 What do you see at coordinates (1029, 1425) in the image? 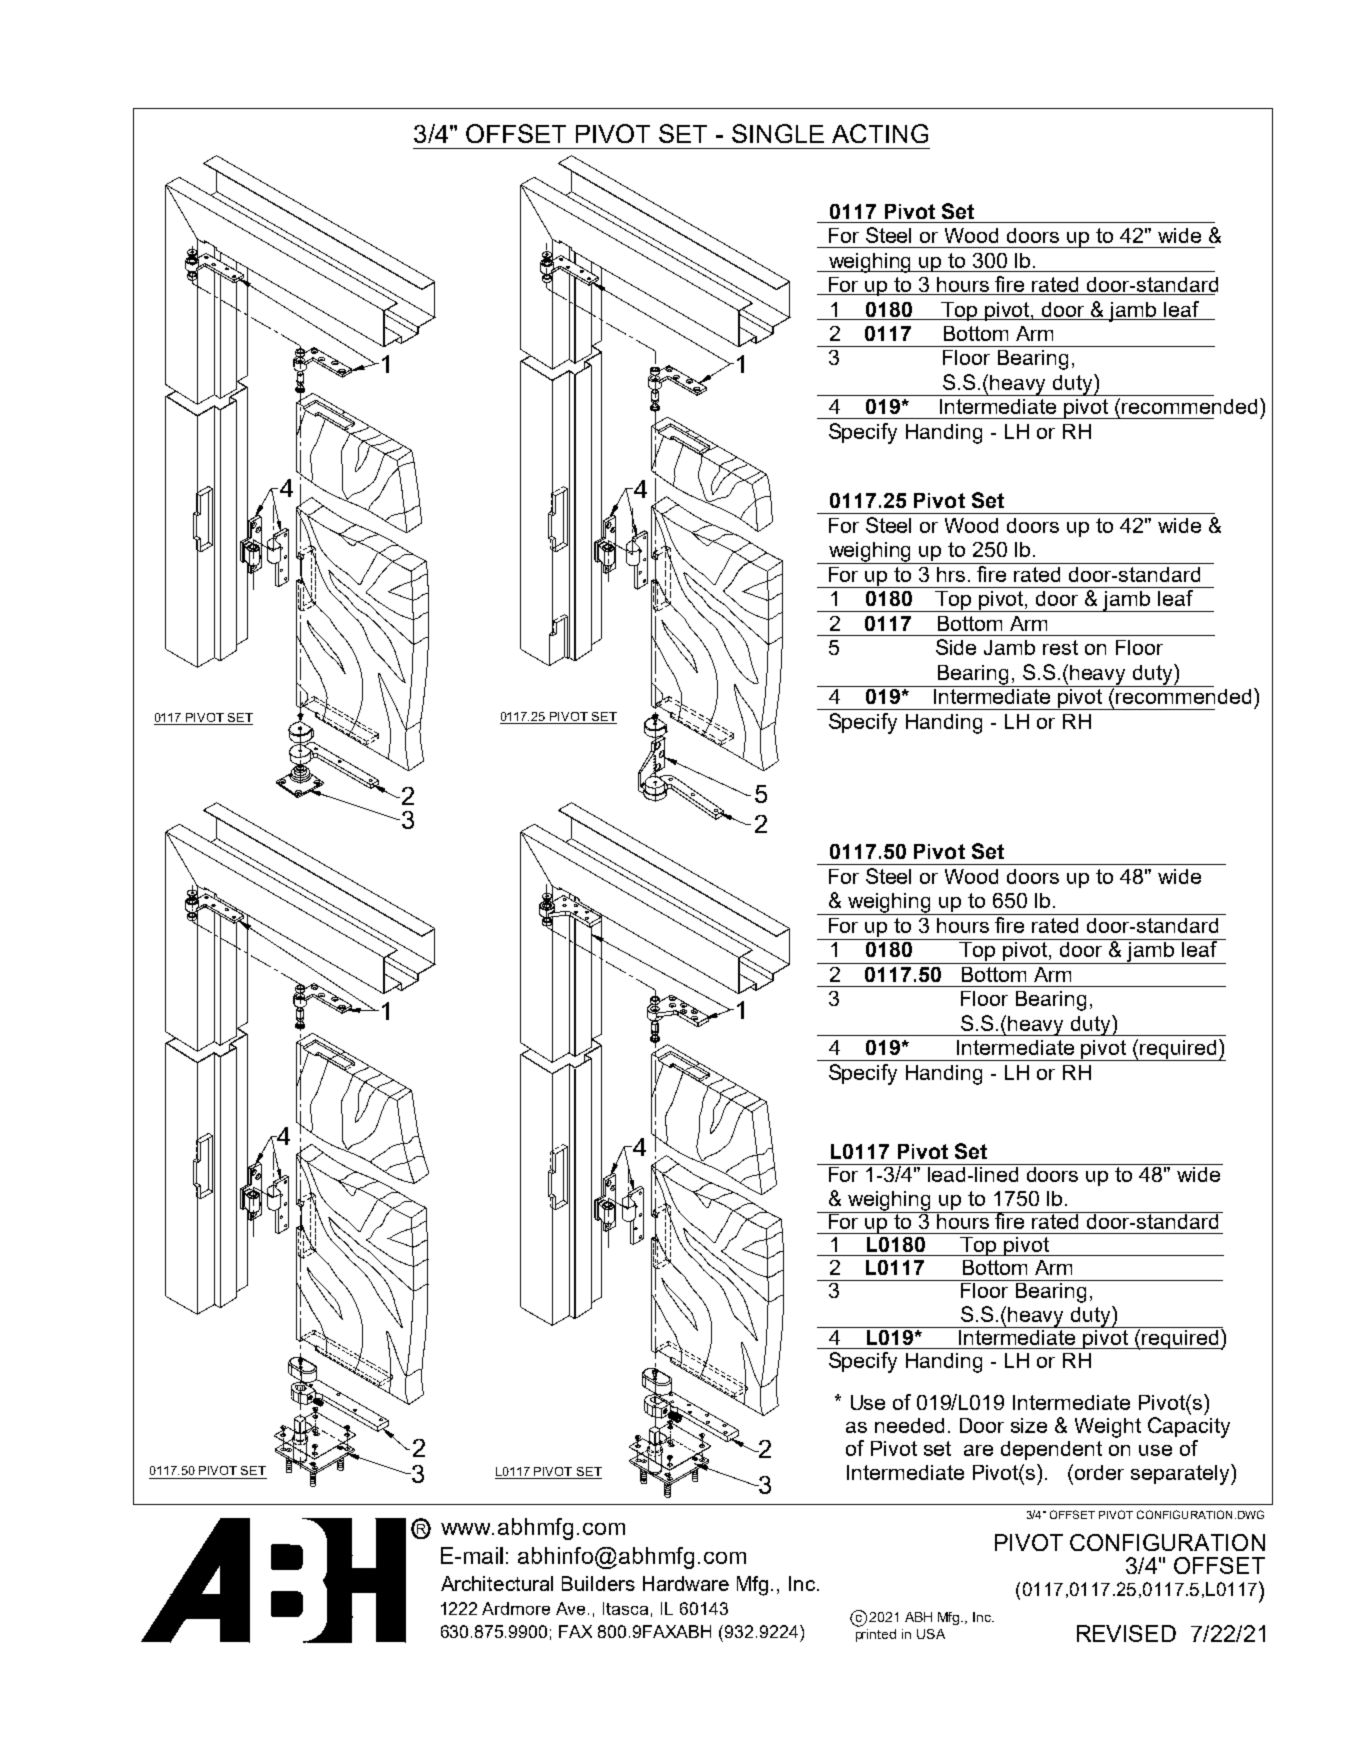
I see `size` at bounding box center [1029, 1425].
